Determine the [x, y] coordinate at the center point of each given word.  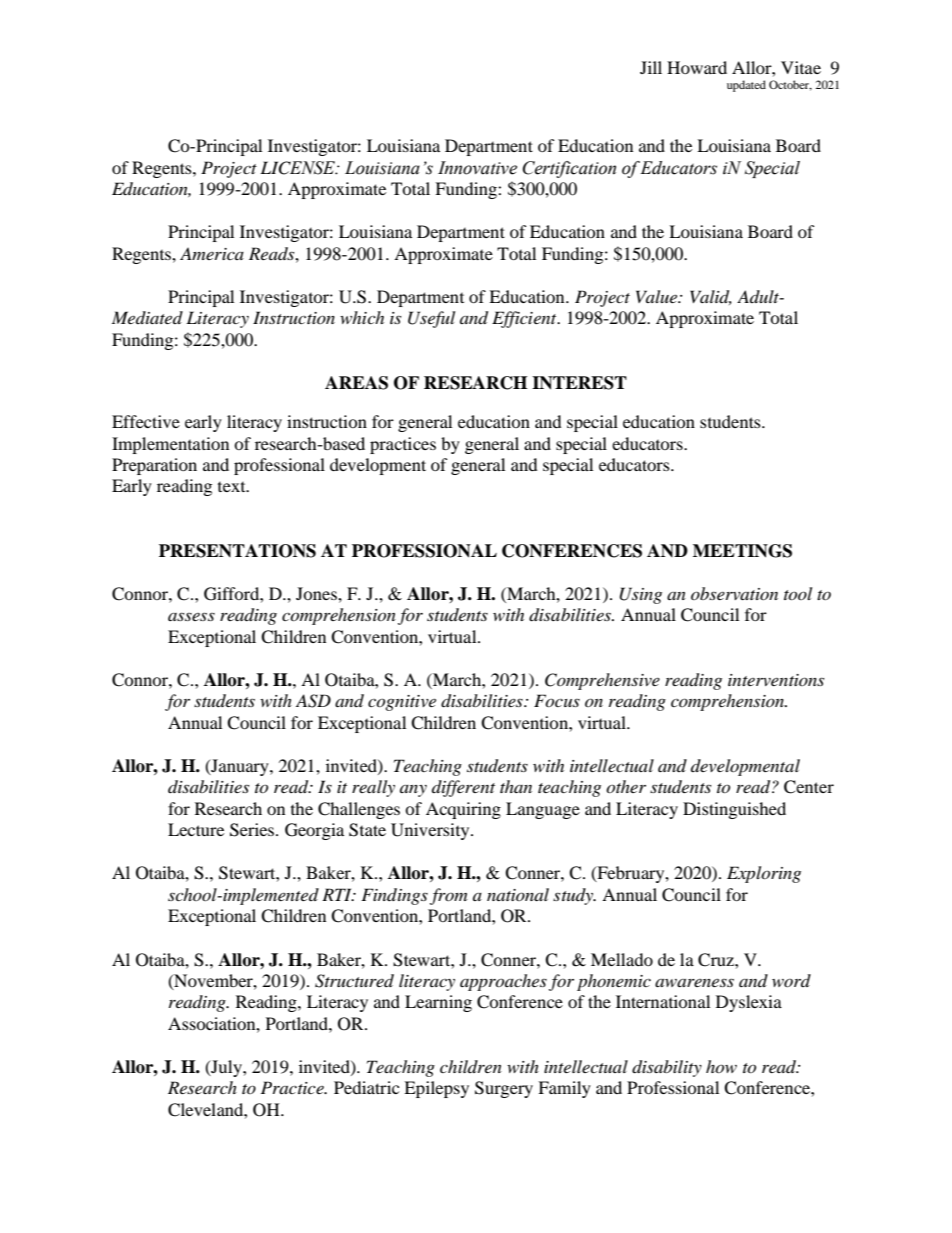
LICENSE [299, 168]
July [226, 1068]
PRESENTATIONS [237, 551]
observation [734, 593]
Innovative [477, 168]
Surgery [504, 1089]
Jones [317, 593]
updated [746, 86]
